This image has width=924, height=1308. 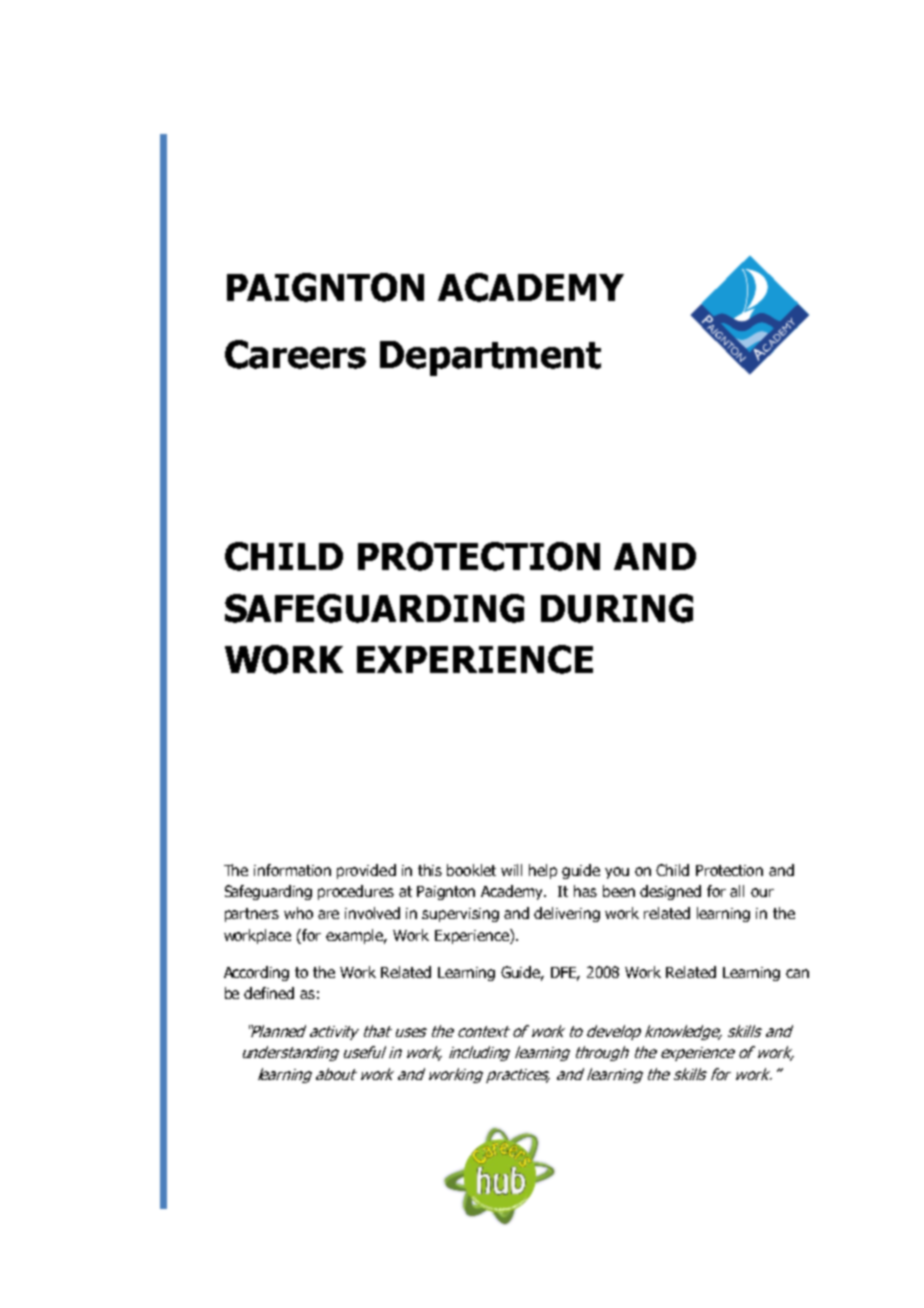 What do you see at coordinates (797, 973) in the image?
I see `can` at bounding box center [797, 973].
